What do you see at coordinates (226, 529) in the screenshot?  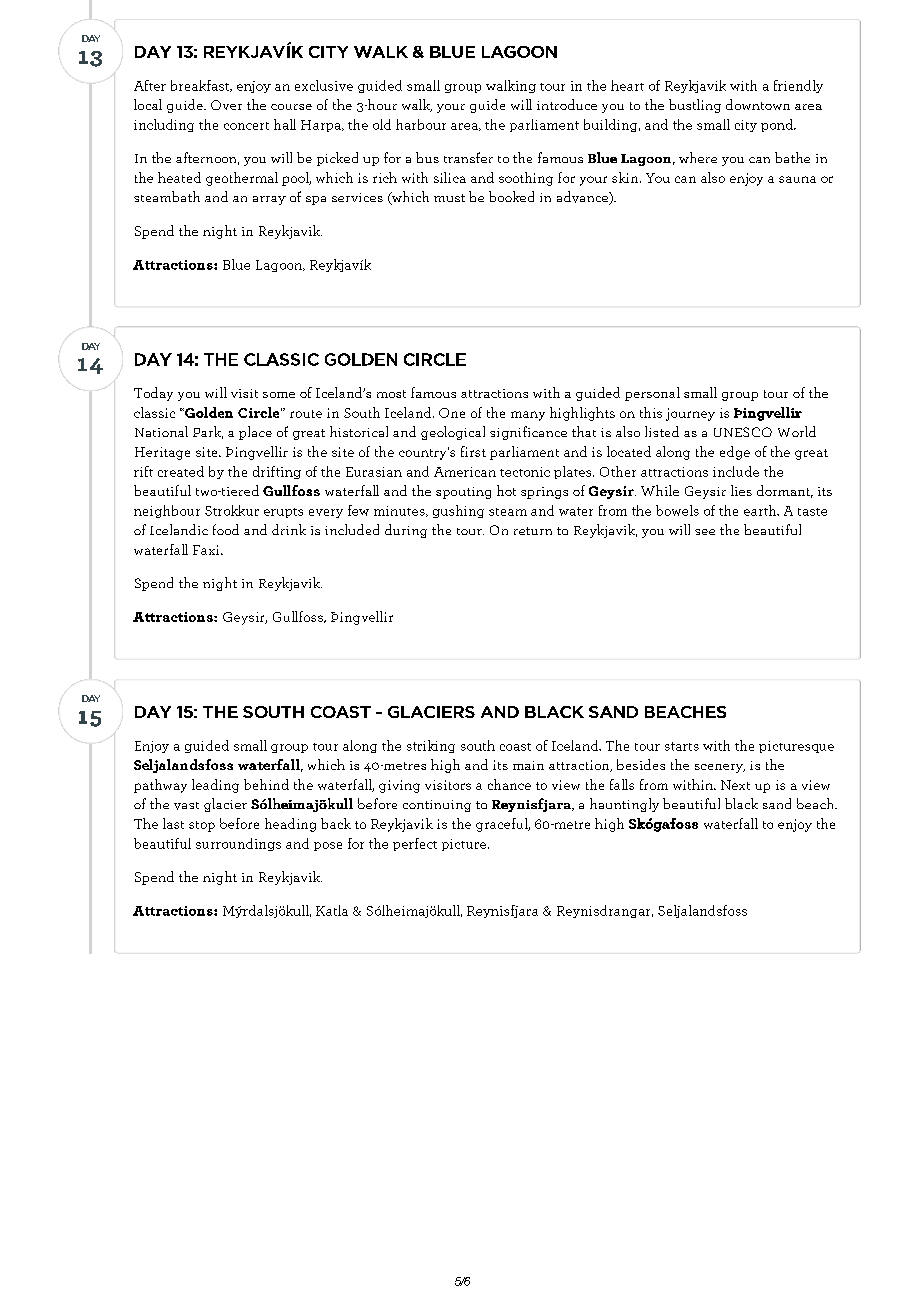 I see `food` at bounding box center [226, 529].
